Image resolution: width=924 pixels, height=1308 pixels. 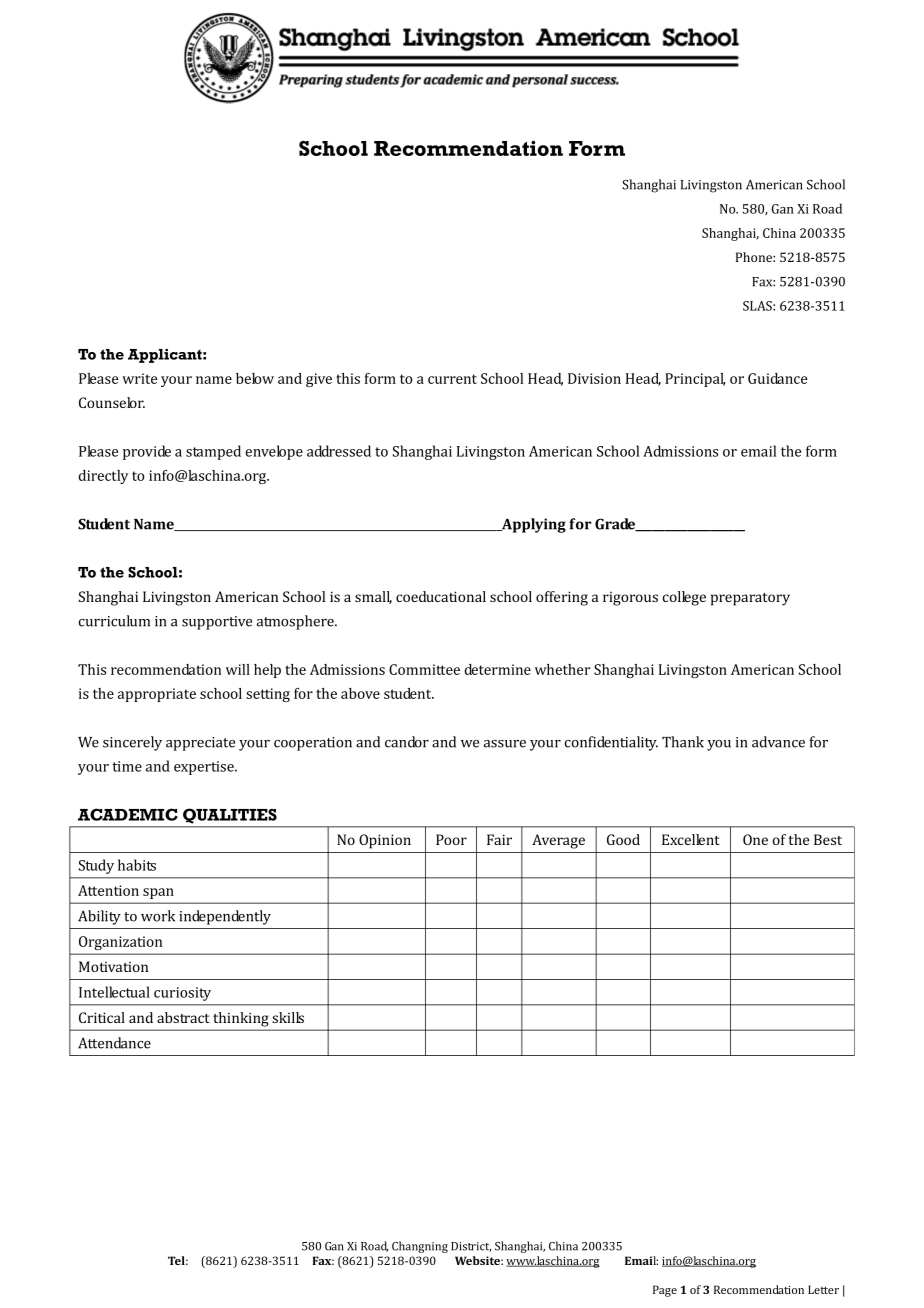 I want to click on Poor, so click(x=451, y=839).
